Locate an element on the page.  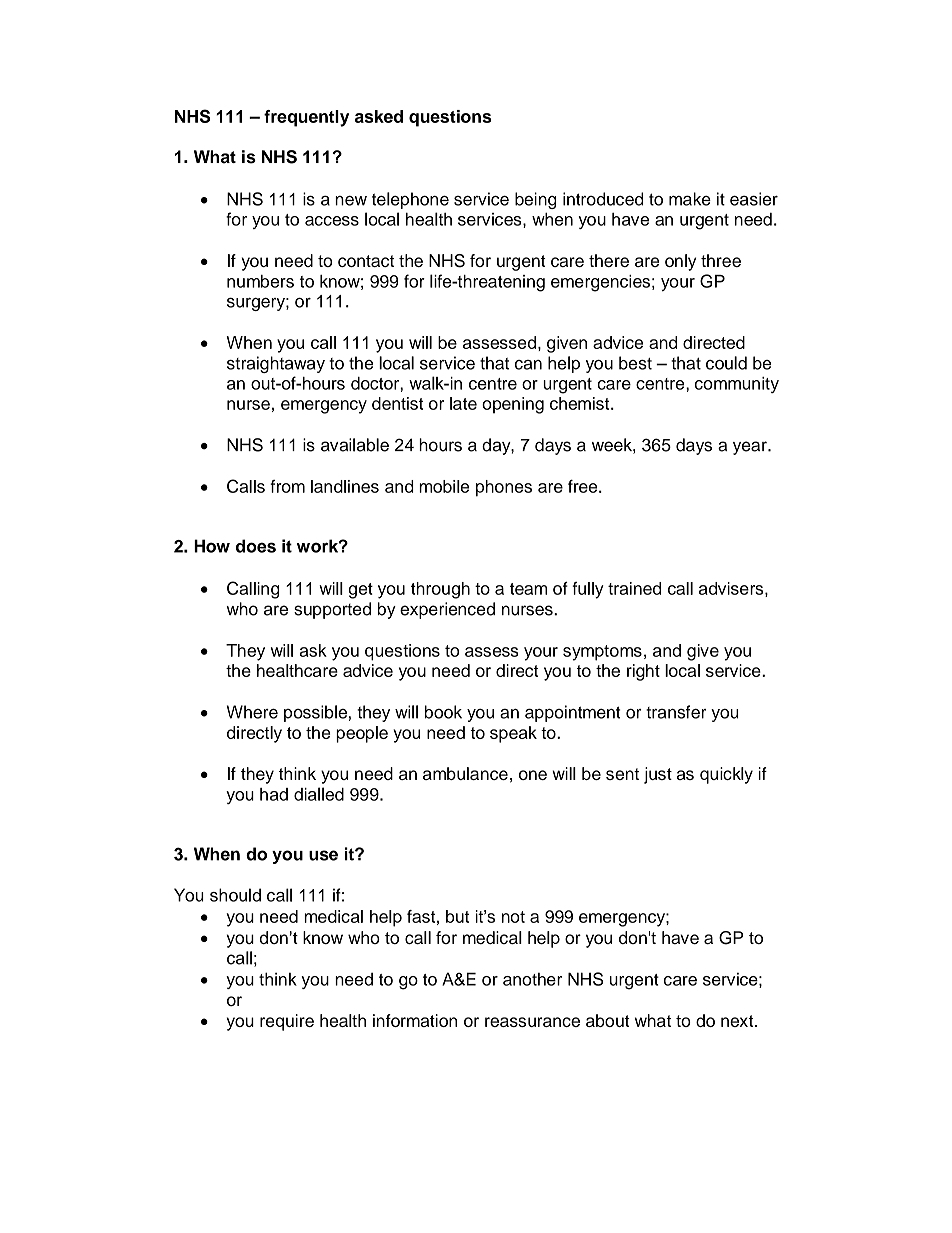
year is located at coordinates (751, 448).
